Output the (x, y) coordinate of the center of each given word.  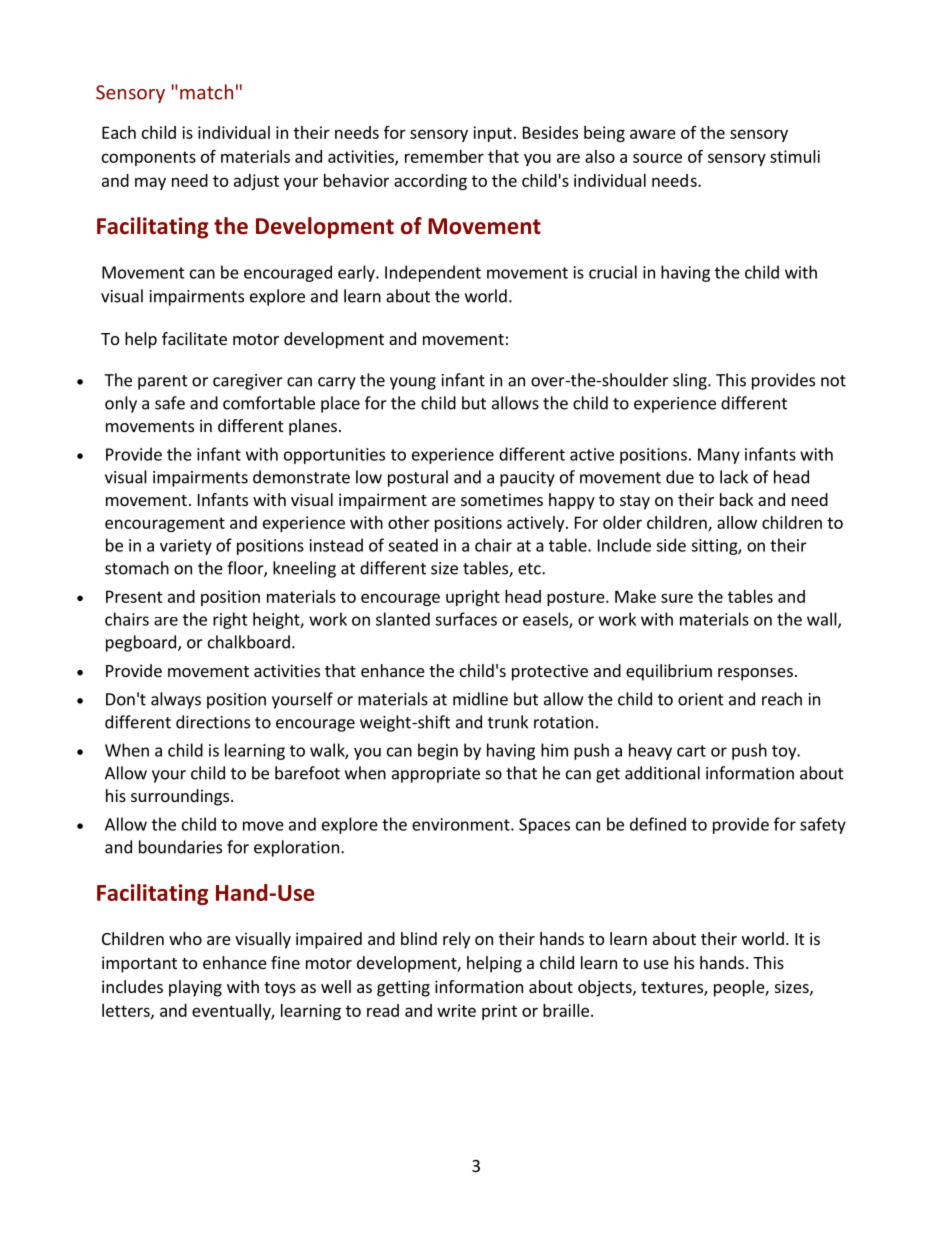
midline (480, 699)
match (206, 92)
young (413, 383)
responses (755, 674)
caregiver (248, 382)
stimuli (795, 156)
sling (691, 381)
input (492, 134)
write (456, 1010)
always (176, 700)
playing (195, 988)
